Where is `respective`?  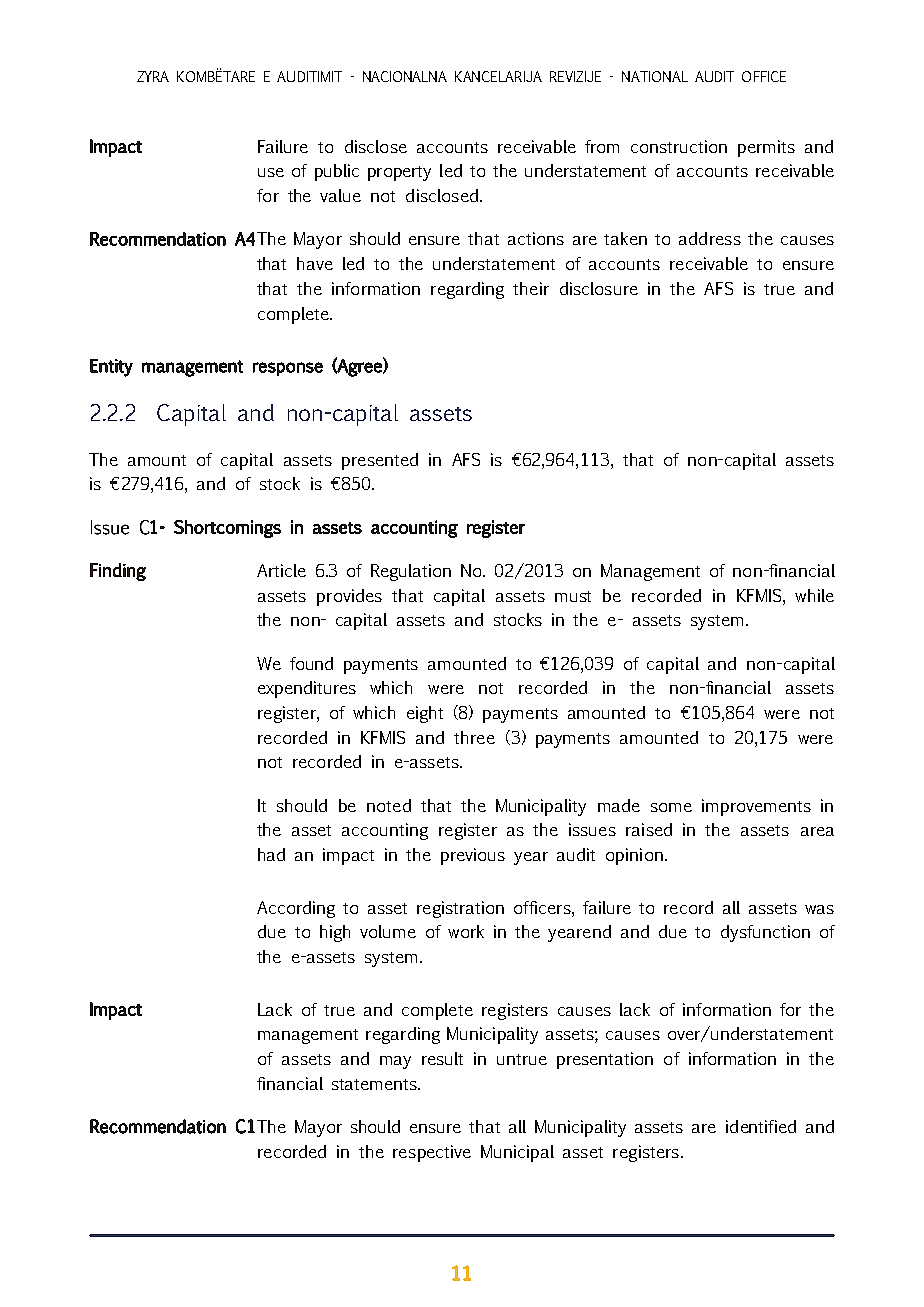
respective is located at coordinates (432, 1153).
